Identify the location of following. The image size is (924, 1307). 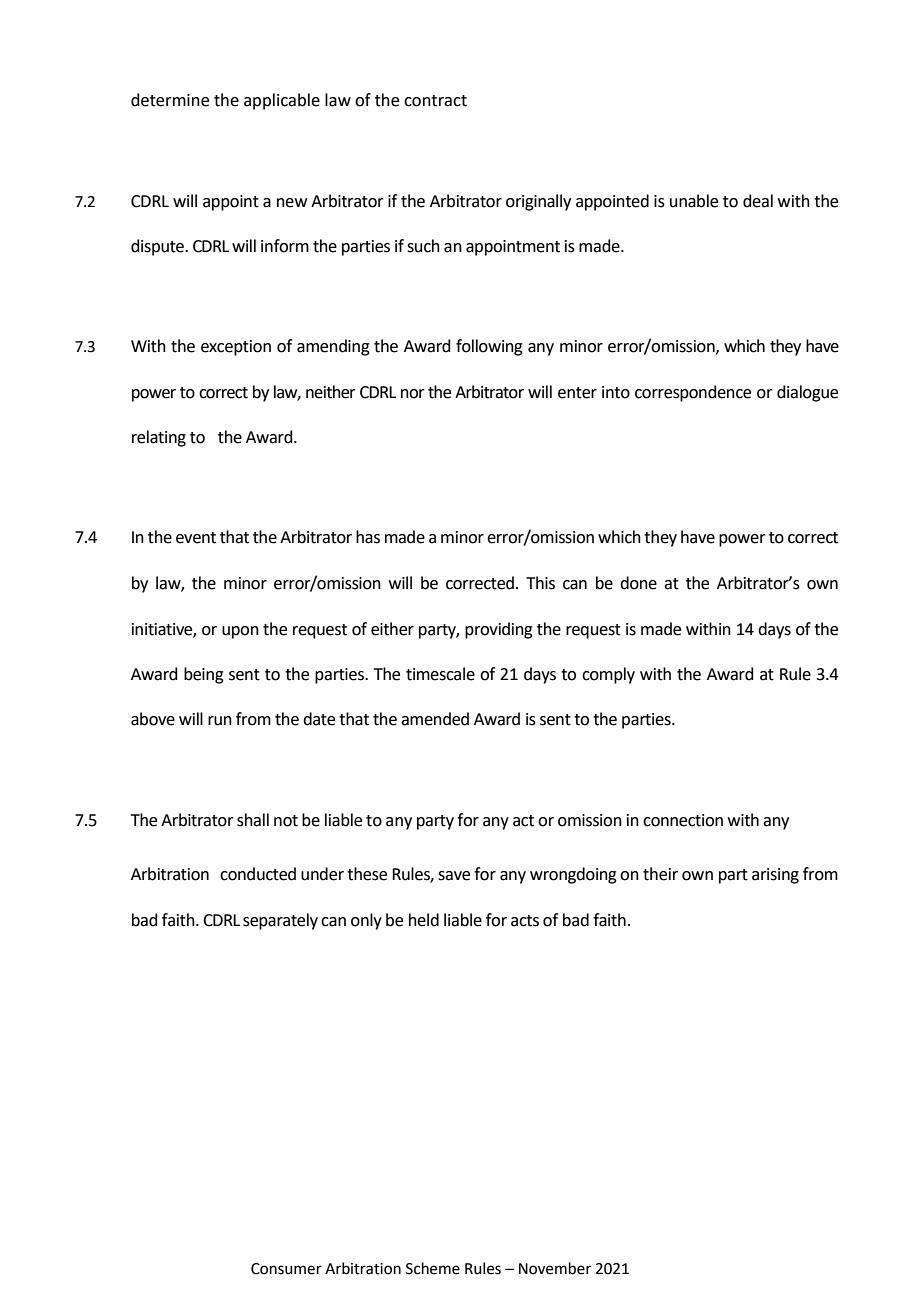
(489, 347).
